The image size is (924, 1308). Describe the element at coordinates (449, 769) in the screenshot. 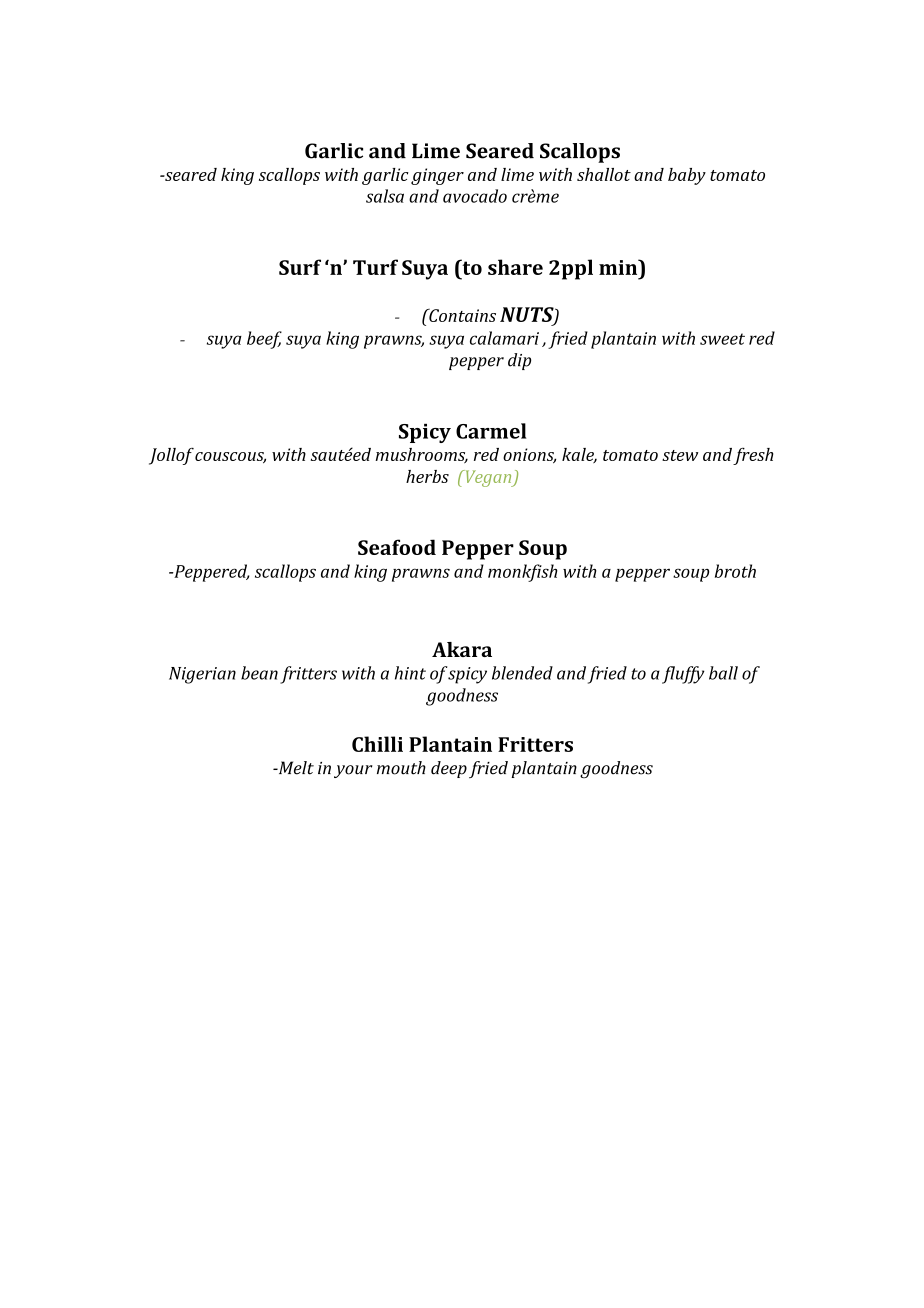

I see `deep` at that location.
